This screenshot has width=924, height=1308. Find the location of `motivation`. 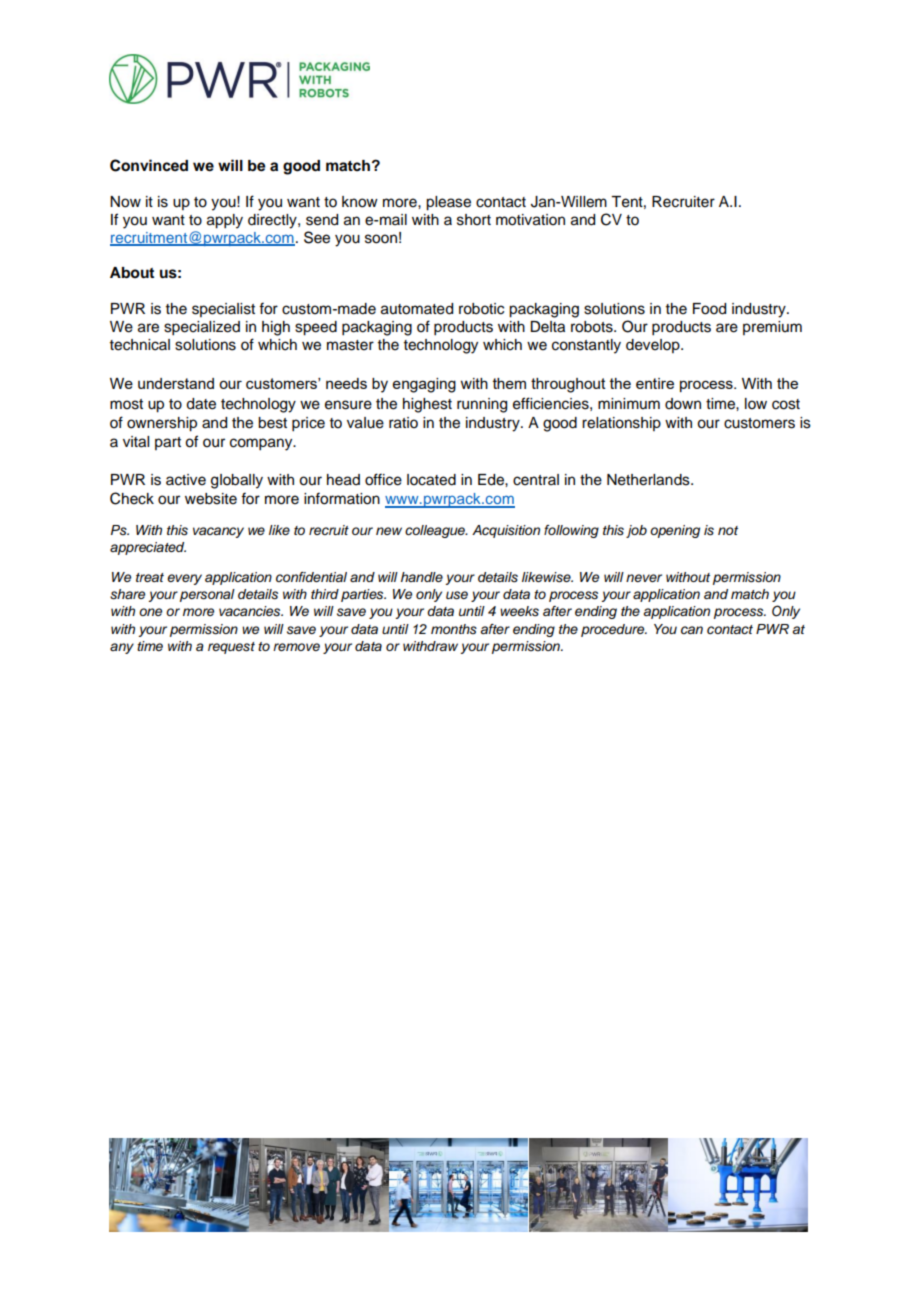

motivation is located at coordinates (530, 220).
